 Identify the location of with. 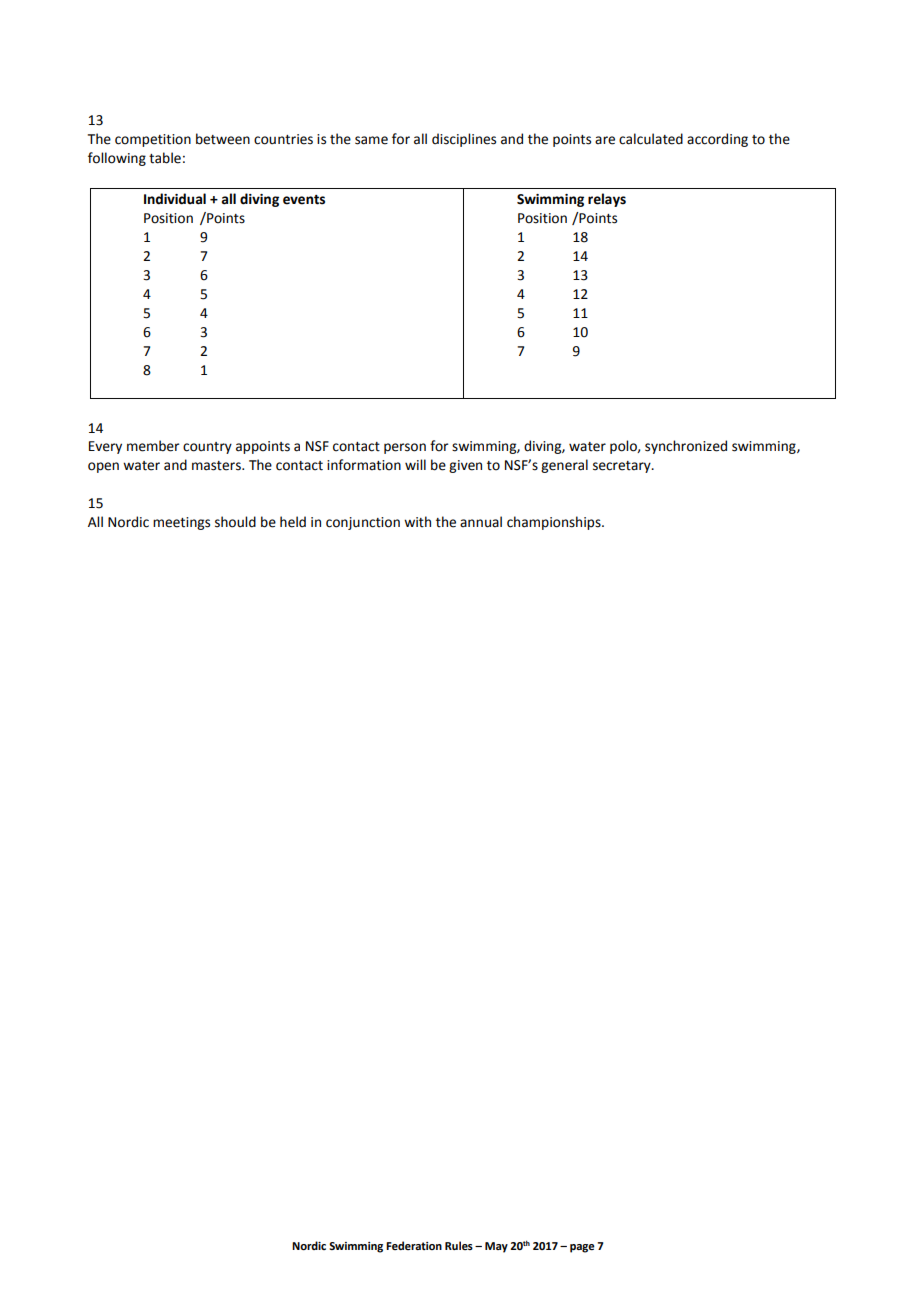
(417, 522).
